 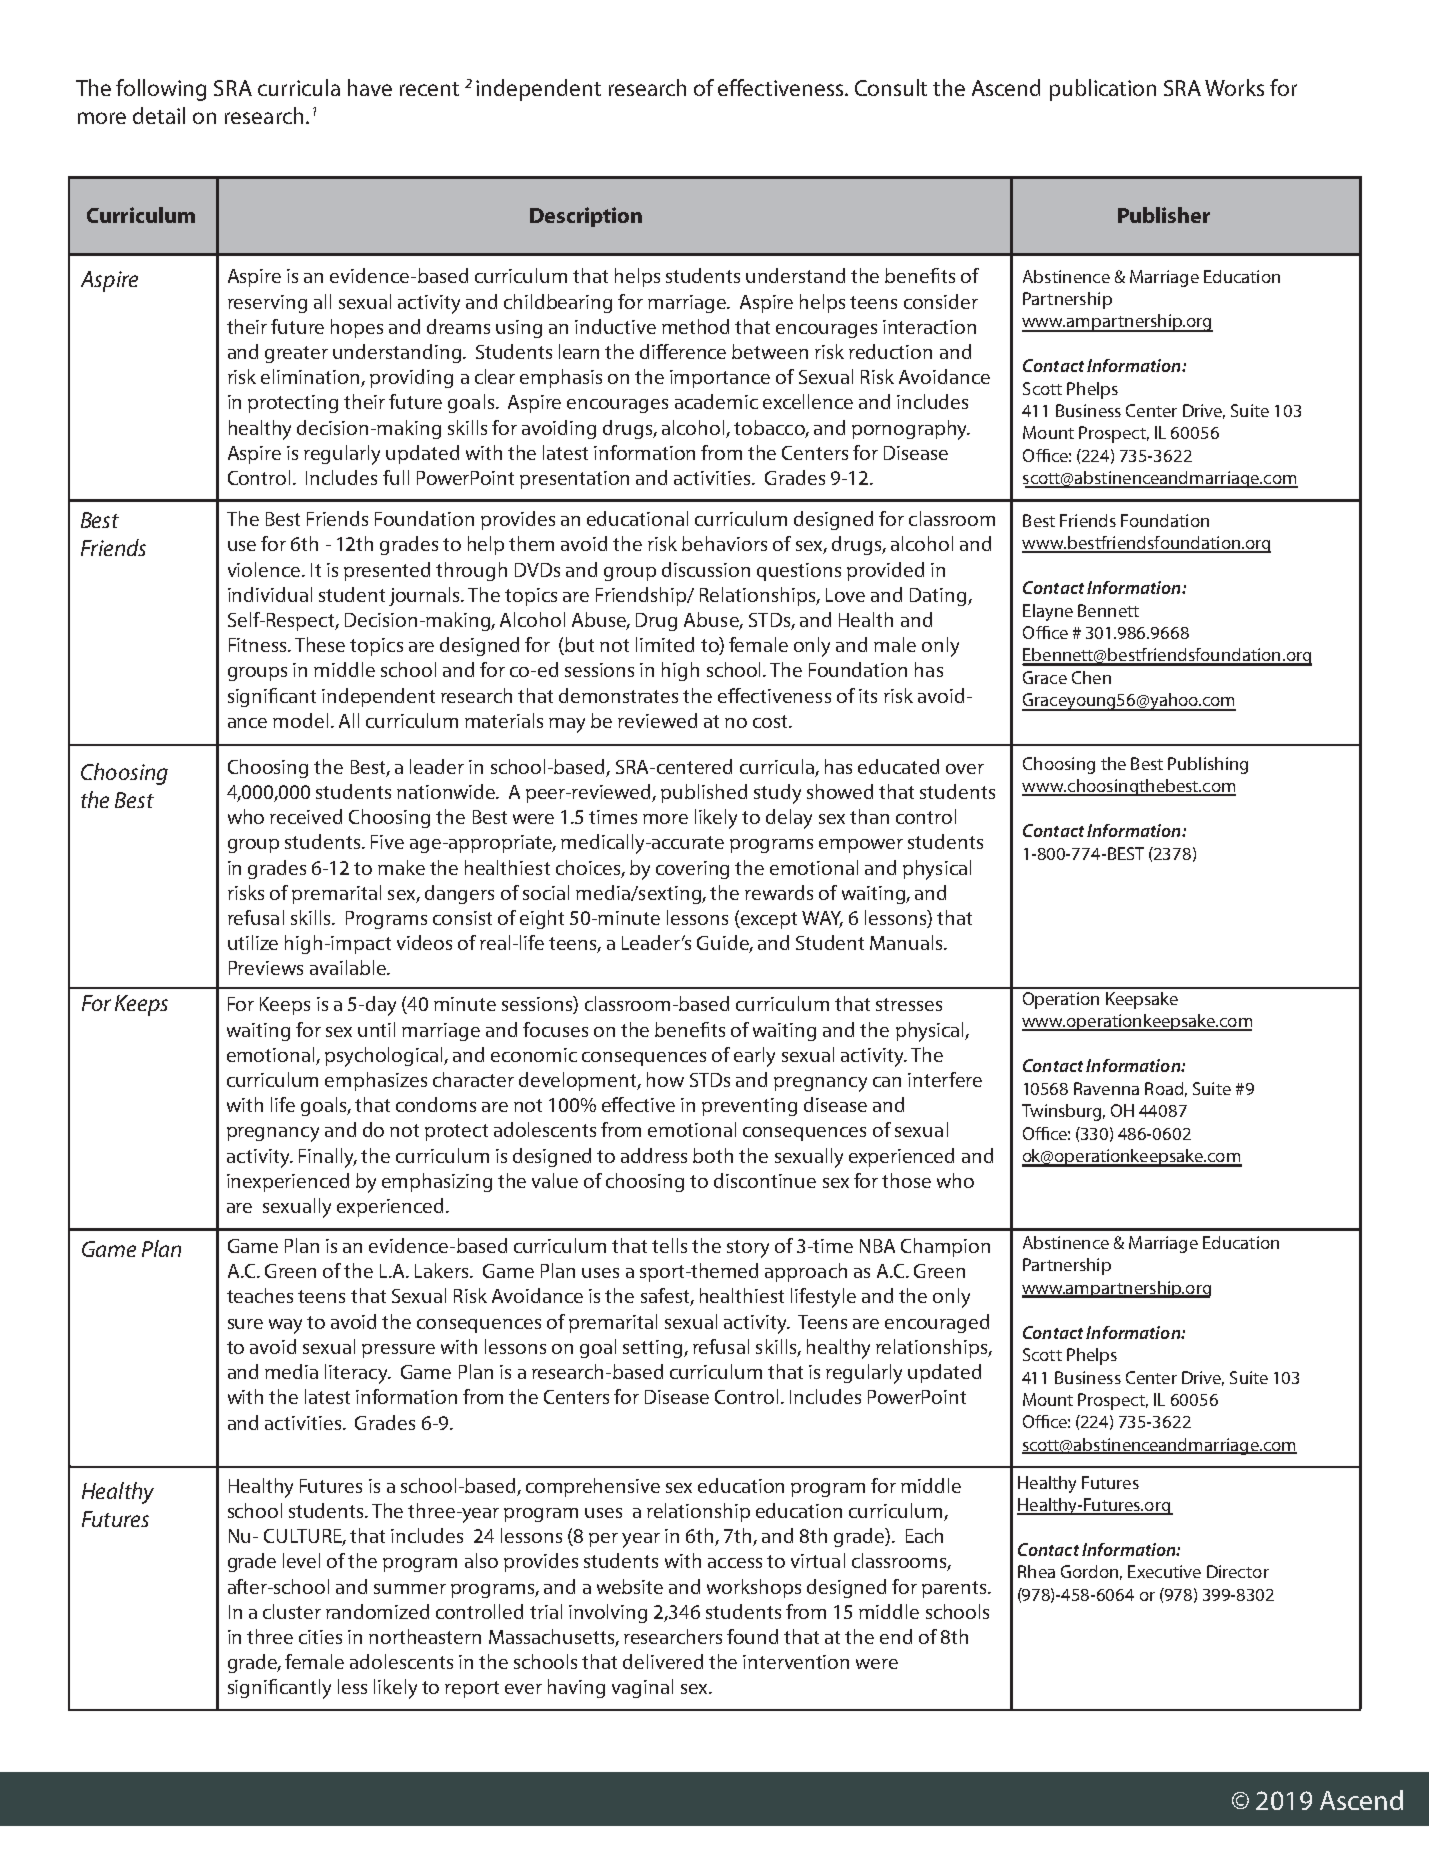 What do you see at coordinates (320, 1637) in the image?
I see `cities` at bounding box center [320, 1637].
